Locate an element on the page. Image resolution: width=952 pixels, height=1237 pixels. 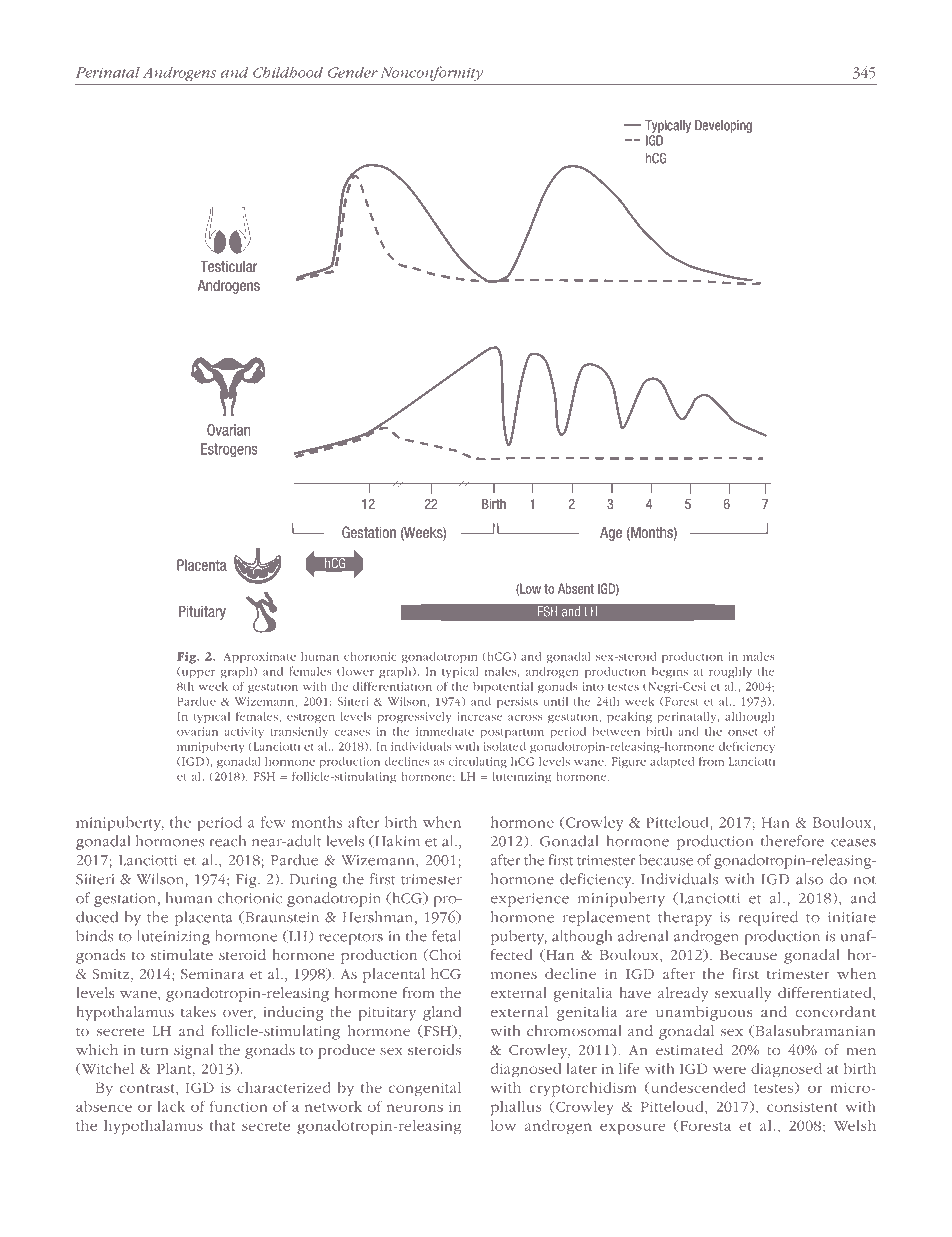
roughly is located at coordinates (730, 672).
